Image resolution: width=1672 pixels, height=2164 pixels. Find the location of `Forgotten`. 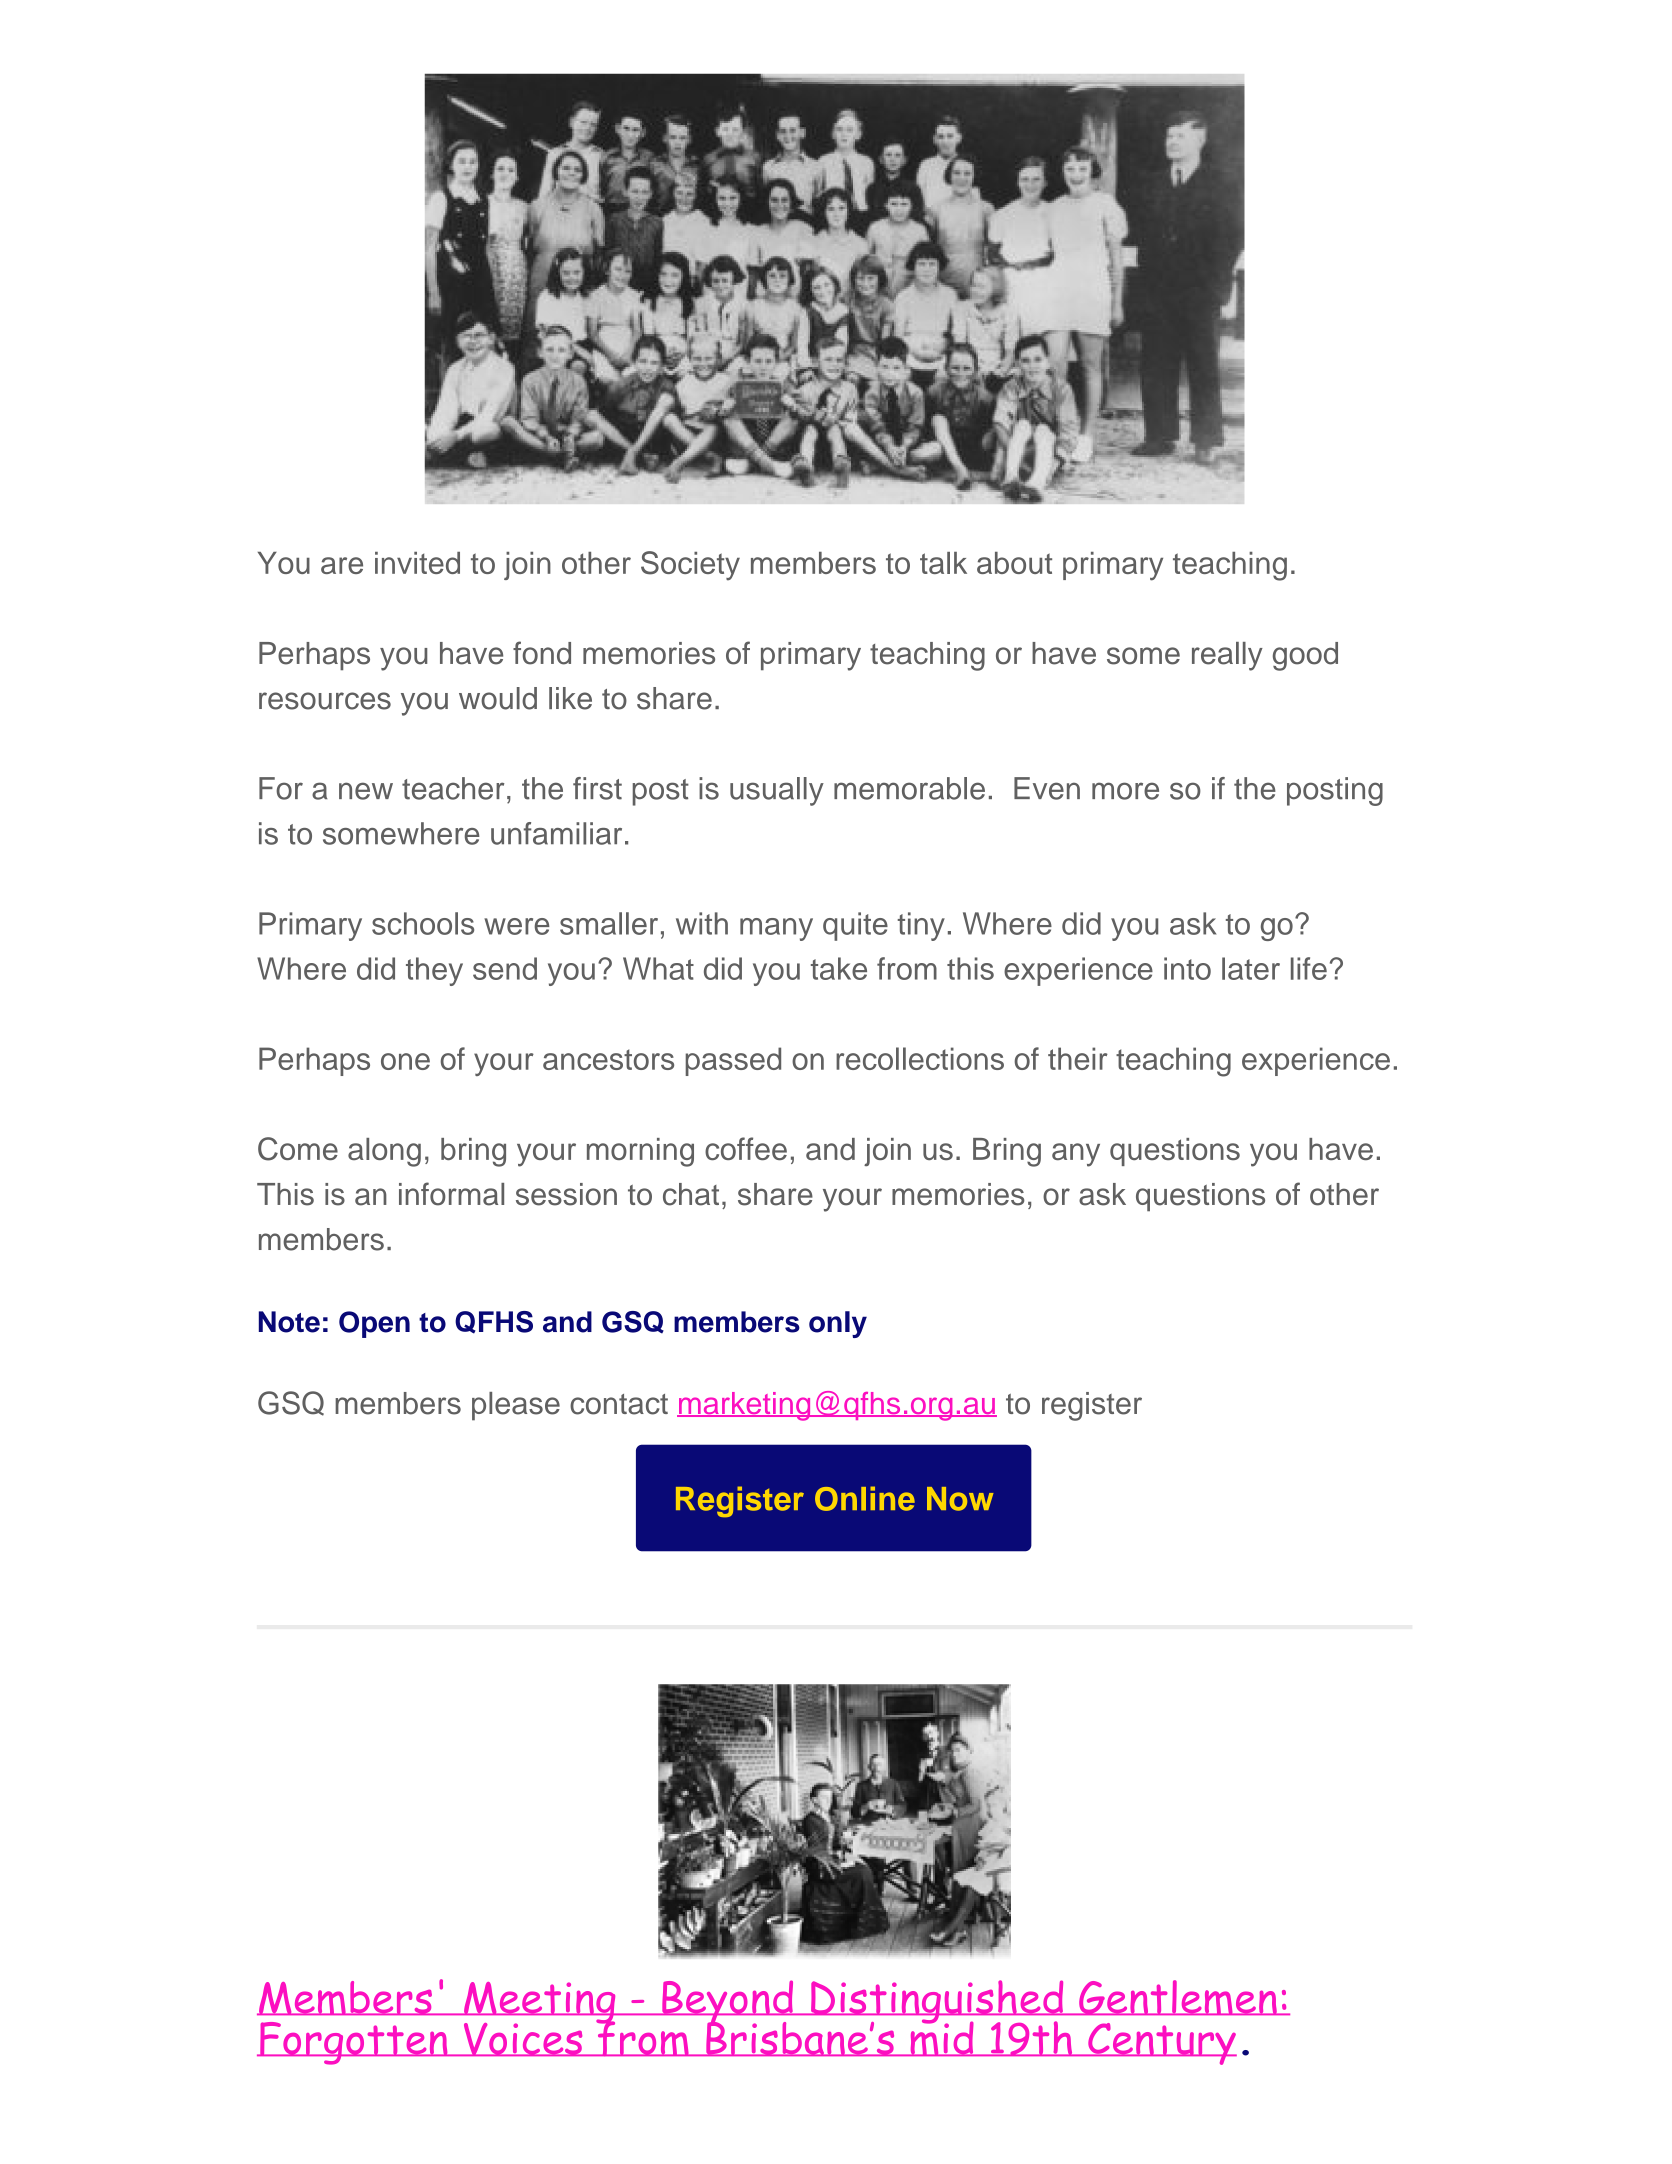

Forgotten is located at coordinates (354, 2043).
